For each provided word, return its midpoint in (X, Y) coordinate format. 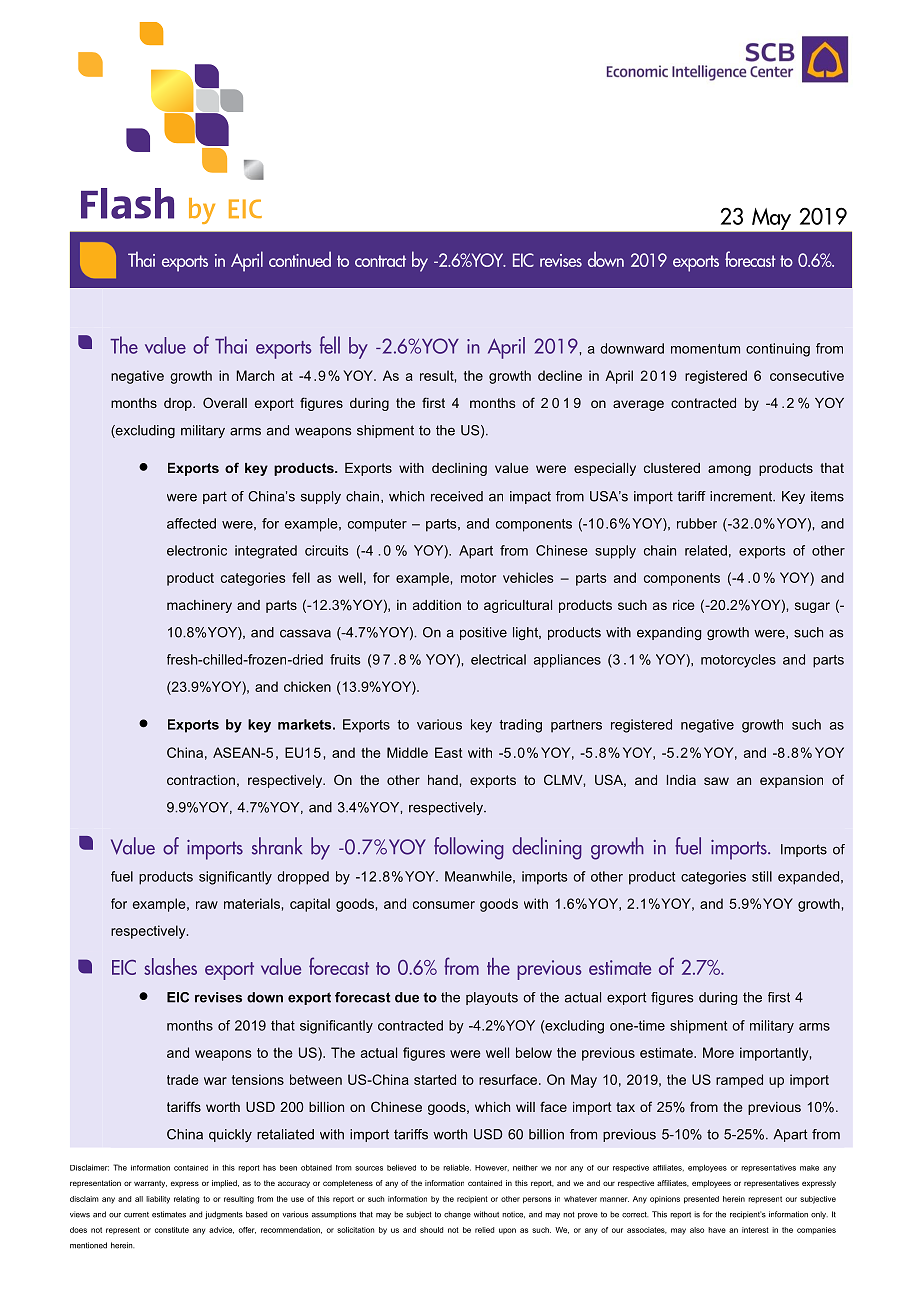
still (762, 876)
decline (560, 375)
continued (300, 259)
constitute (172, 1230)
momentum (705, 349)
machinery (199, 606)
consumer (444, 905)
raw (207, 905)
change (457, 1215)
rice (684, 605)
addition (437, 605)
